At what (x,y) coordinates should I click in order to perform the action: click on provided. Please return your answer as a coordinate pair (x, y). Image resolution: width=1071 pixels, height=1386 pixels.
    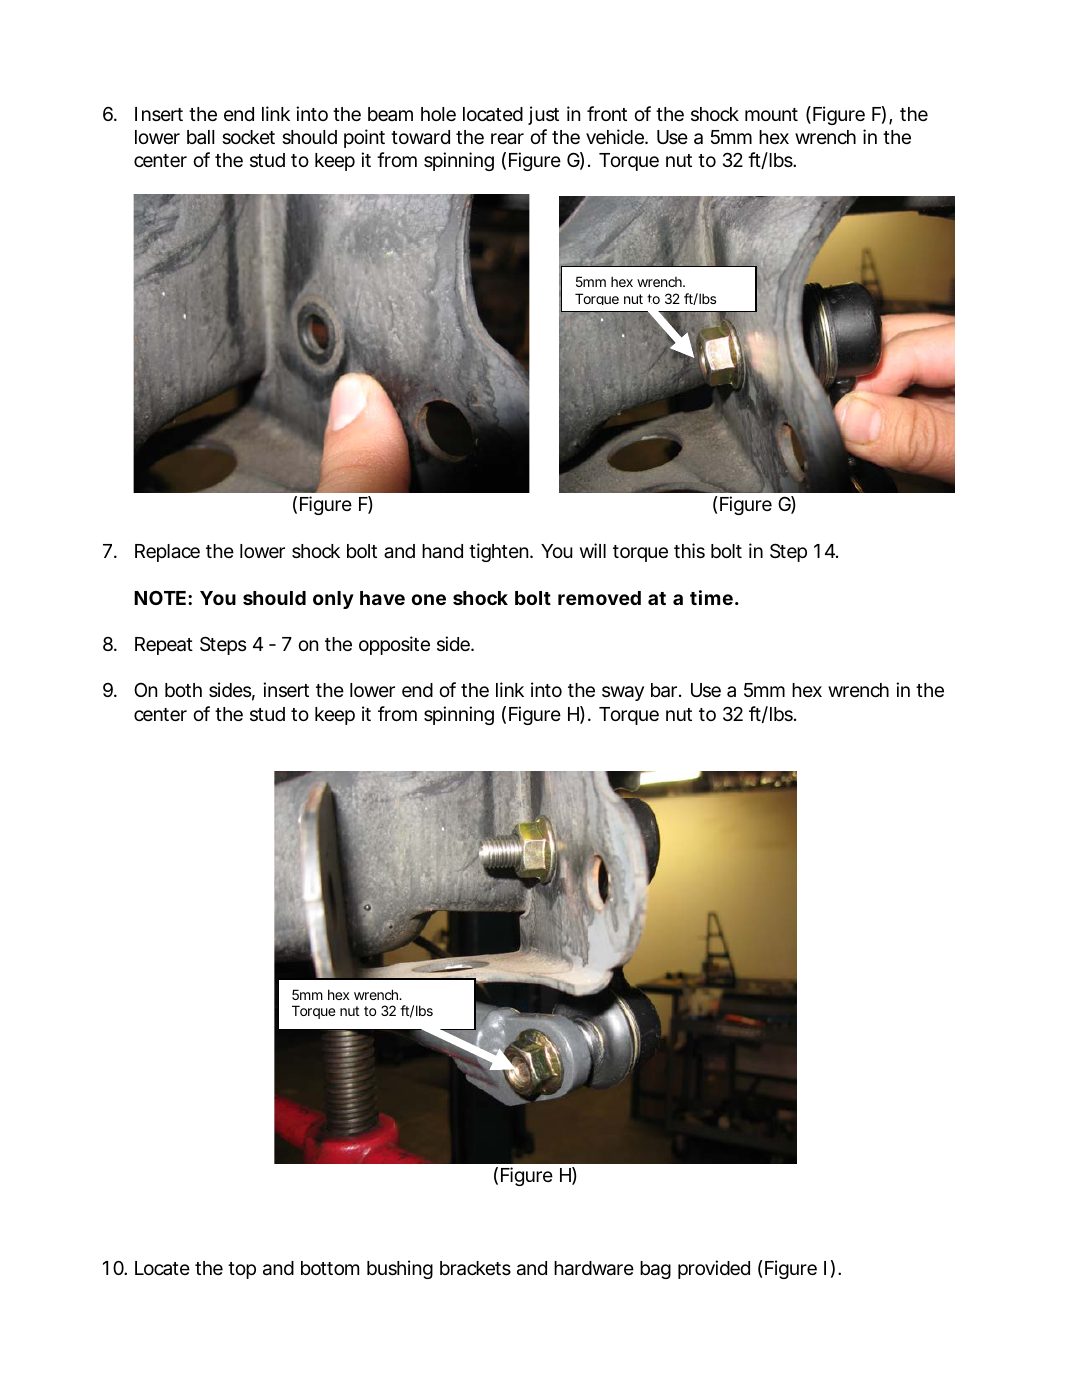
    Looking at the image, I should click on (714, 1269).
